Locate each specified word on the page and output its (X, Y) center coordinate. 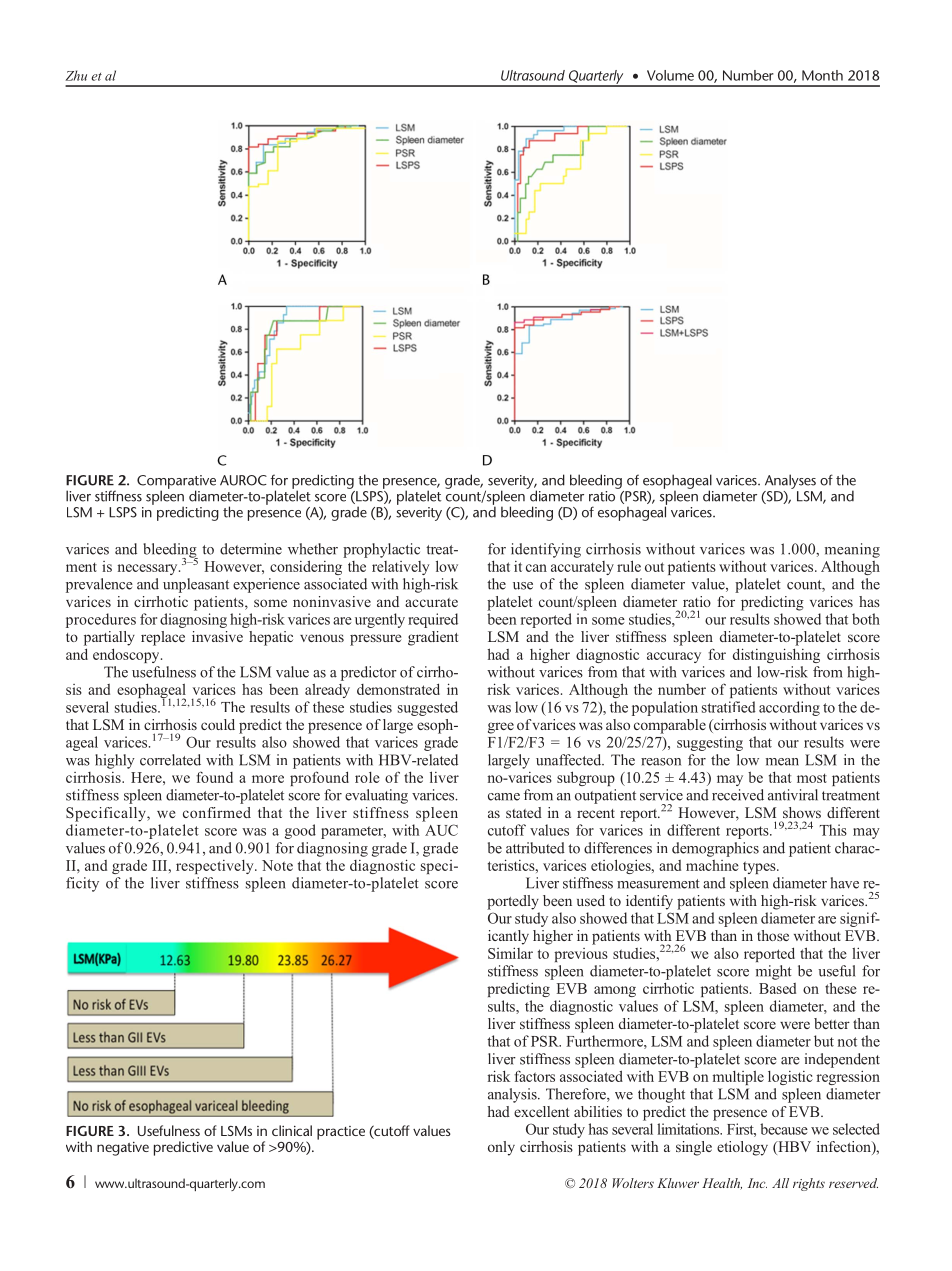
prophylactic (381, 550)
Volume (670, 75)
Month (822, 75)
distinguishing (776, 655)
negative (123, 1149)
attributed (535, 848)
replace (163, 638)
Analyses (790, 481)
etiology (742, 1148)
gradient (433, 638)
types (760, 867)
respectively (216, 867)
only (501, 1148)
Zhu (76, 75)
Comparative (176, 483)
